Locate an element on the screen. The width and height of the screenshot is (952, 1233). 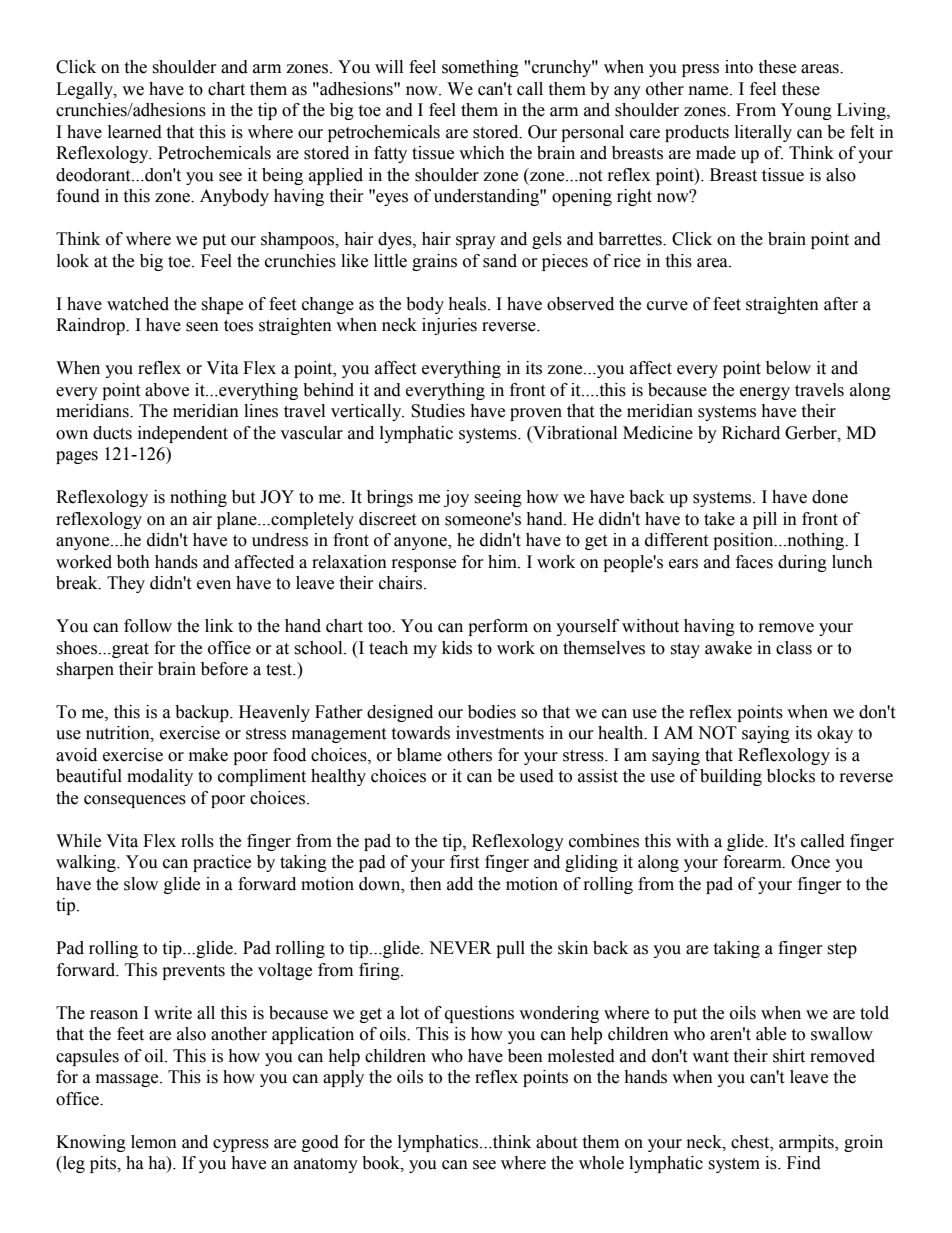
learned is located at coordinates (135, 132).
